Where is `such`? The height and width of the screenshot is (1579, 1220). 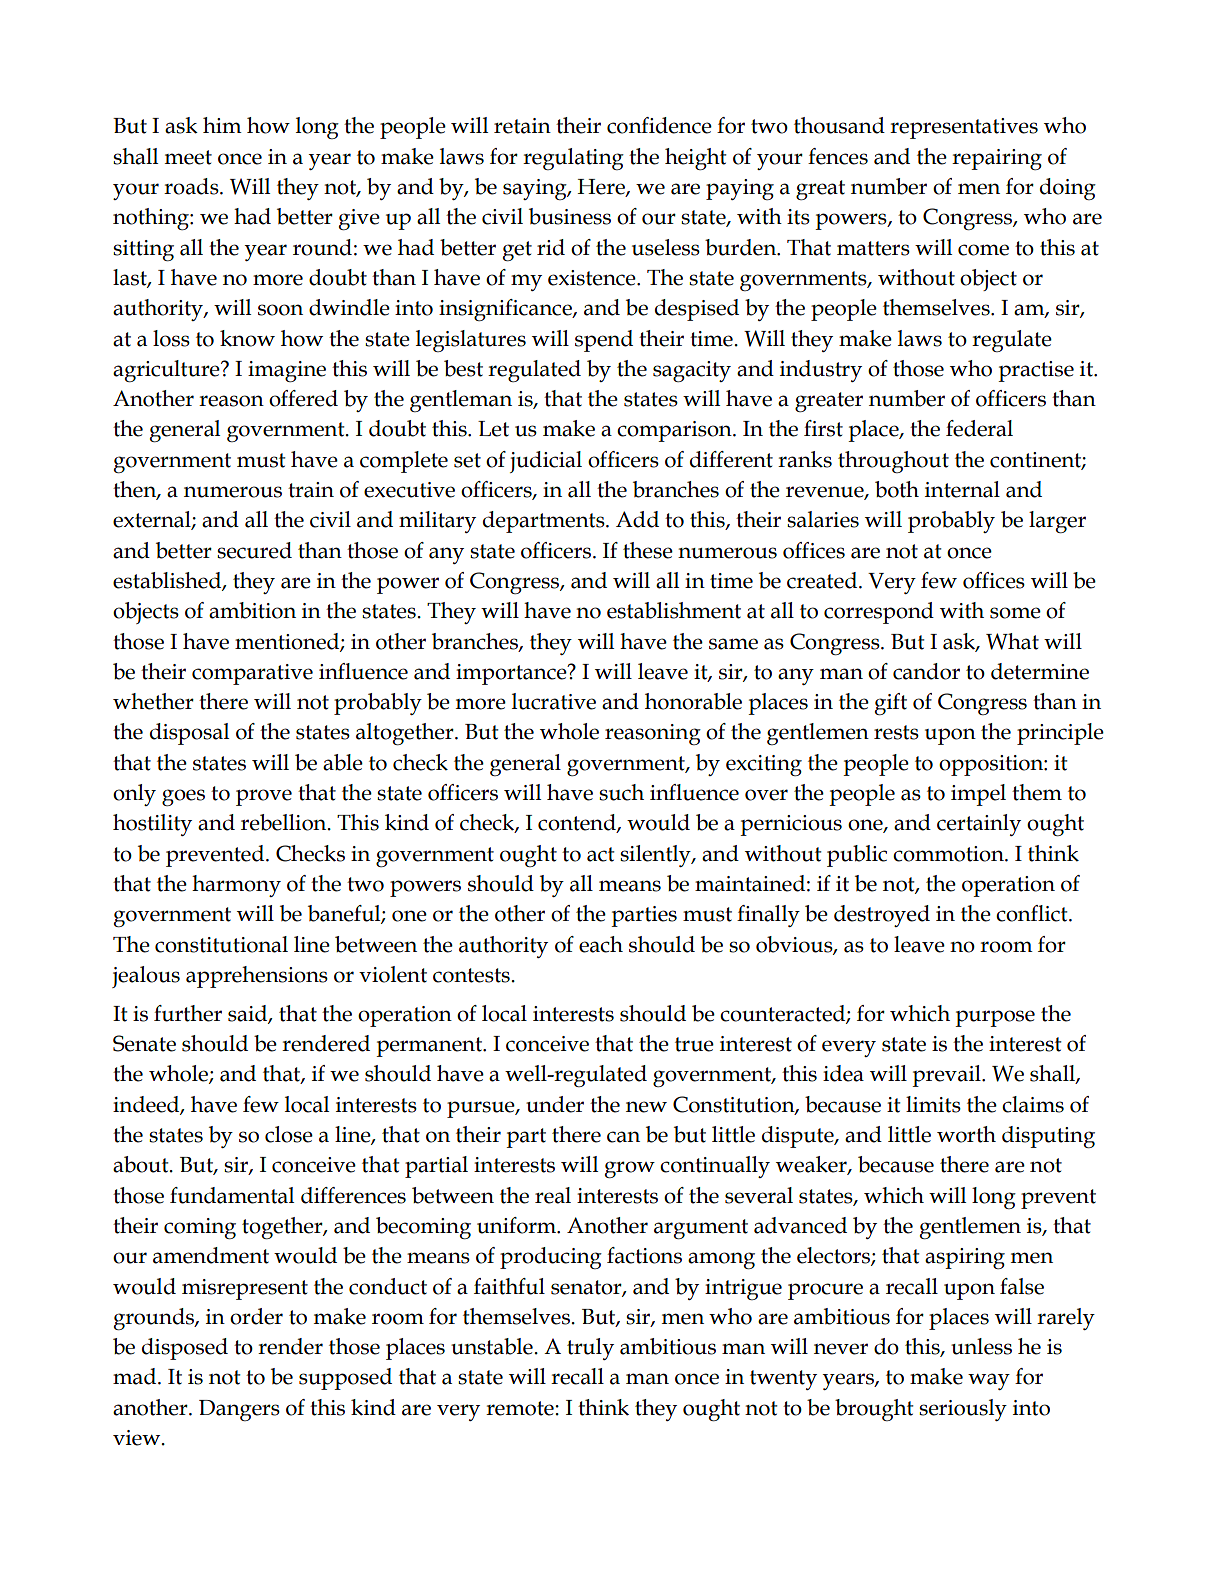 such is located at coordinates (621, 792).
